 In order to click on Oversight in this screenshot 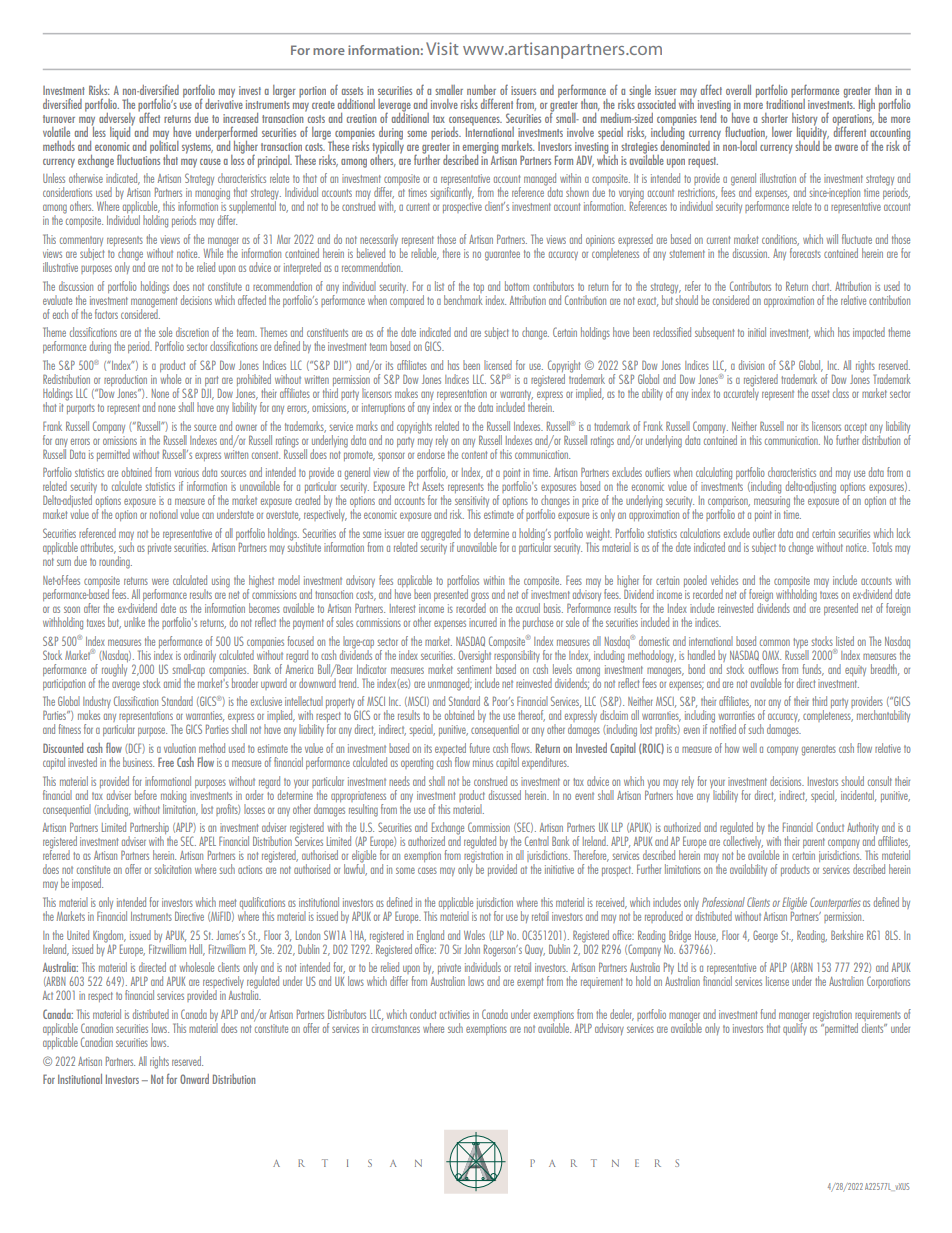, I will do `click(475, 656)`.
